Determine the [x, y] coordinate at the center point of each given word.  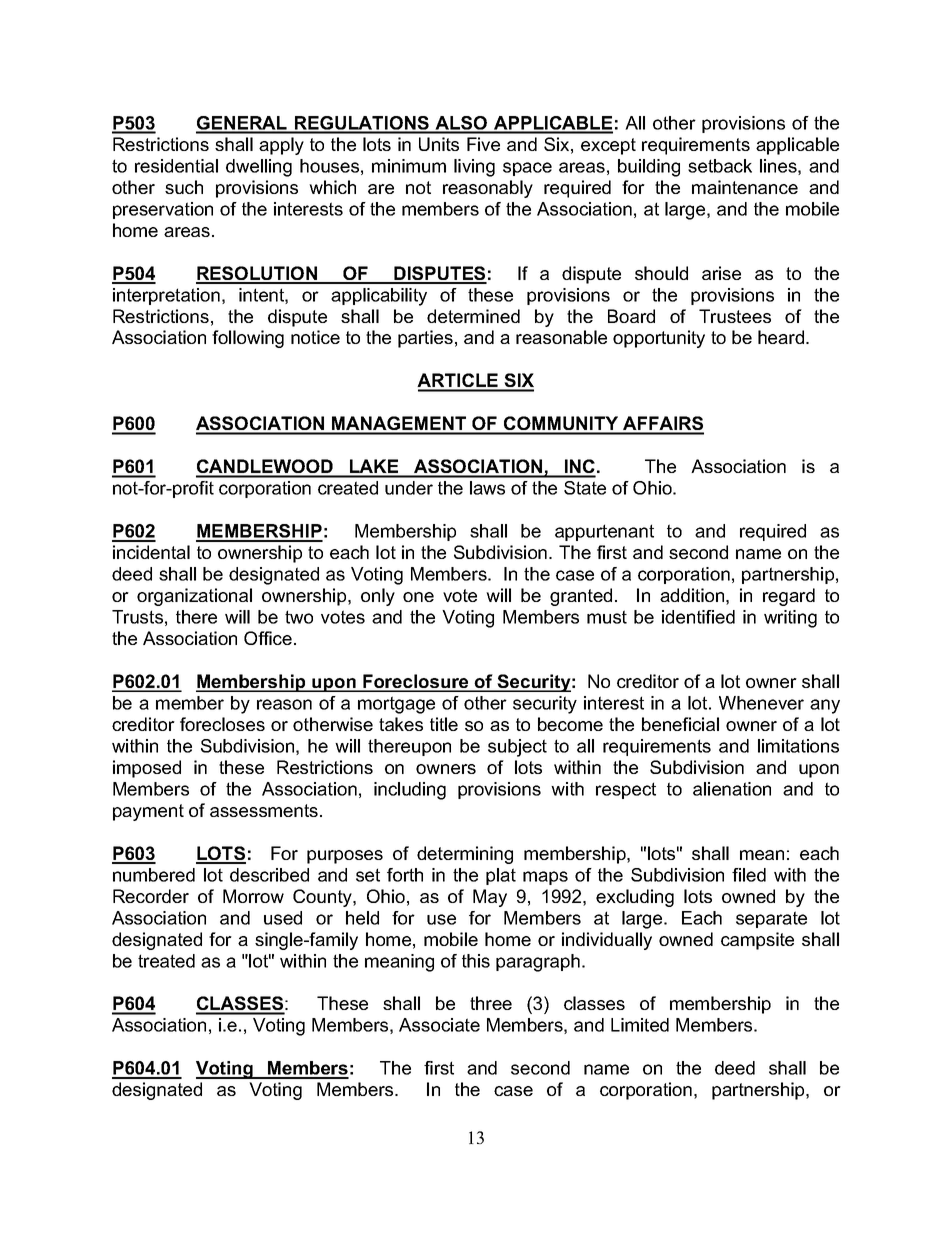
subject [517, 748]
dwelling [259, 168]
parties [425, 339]
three [491, 1003]
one [418, 597]
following [248, 339]
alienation [732, 789]
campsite [757, 941]
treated [166, 961]
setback [720, 166]
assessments [264, 810]
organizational [194, 597]
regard [789, 597]
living [474, 168]
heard [782, 337]
